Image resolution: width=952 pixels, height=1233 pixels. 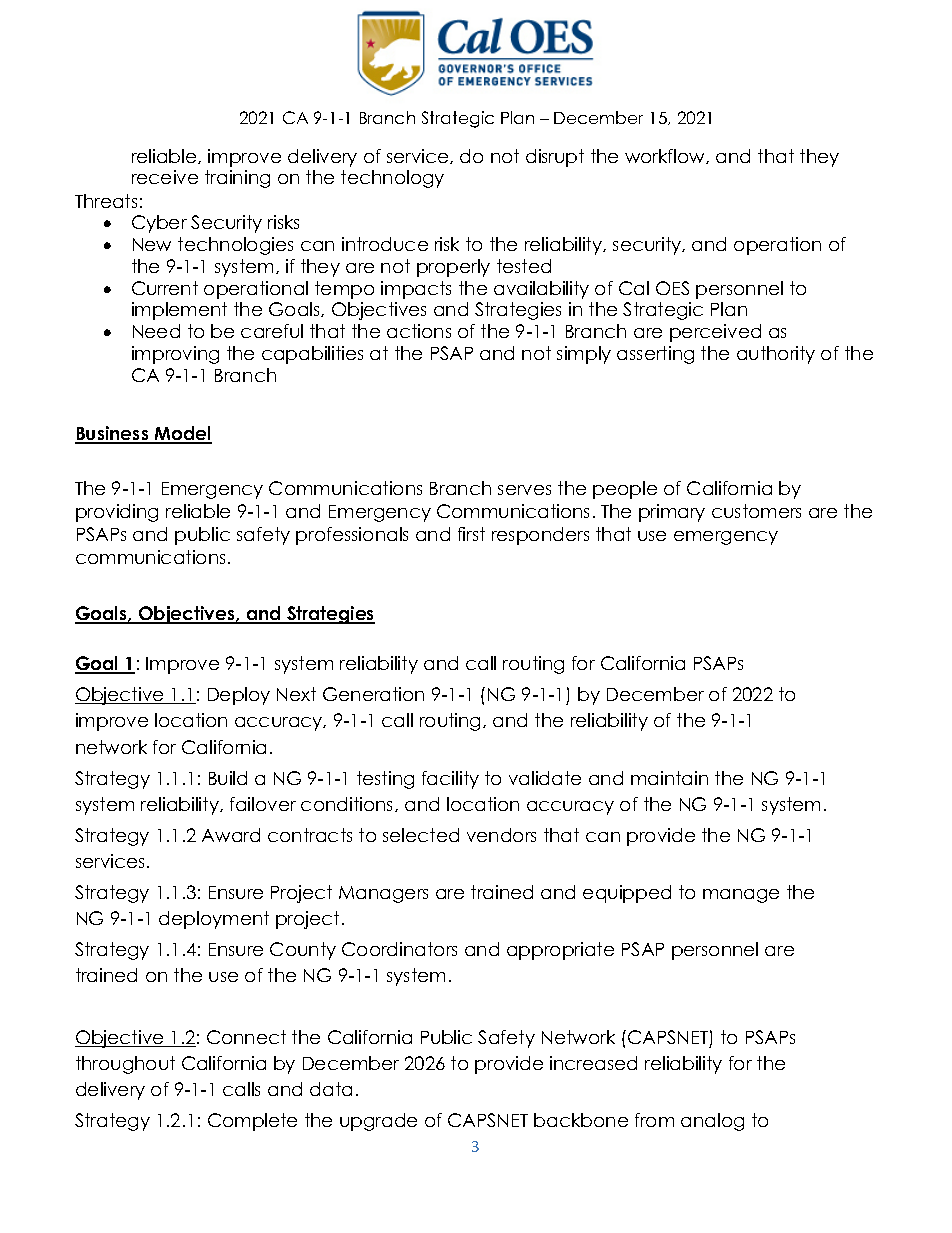 I want to click on asserting, so click(x=655, y=355).
